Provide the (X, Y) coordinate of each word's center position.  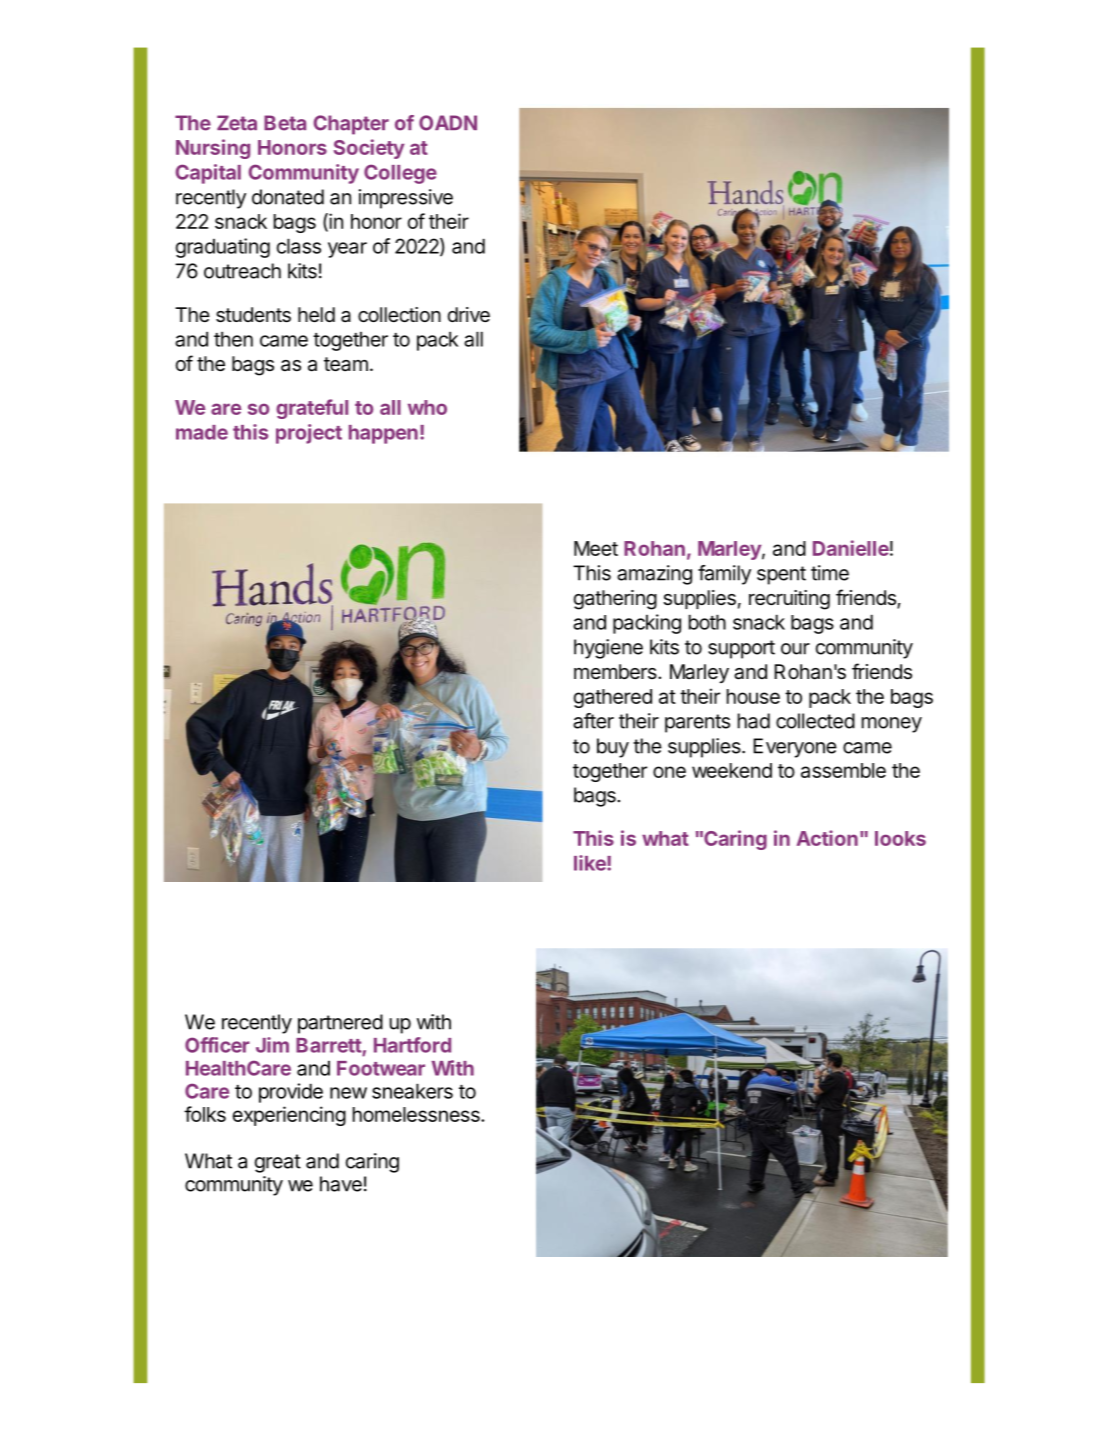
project (309, 434)
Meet (596, 548)
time (830, 573)
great (278, 1163)
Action (827, 838)
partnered (340, 1024)
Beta (285, 123)
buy (613, 748)
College (400, 174)
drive (469, 314)
